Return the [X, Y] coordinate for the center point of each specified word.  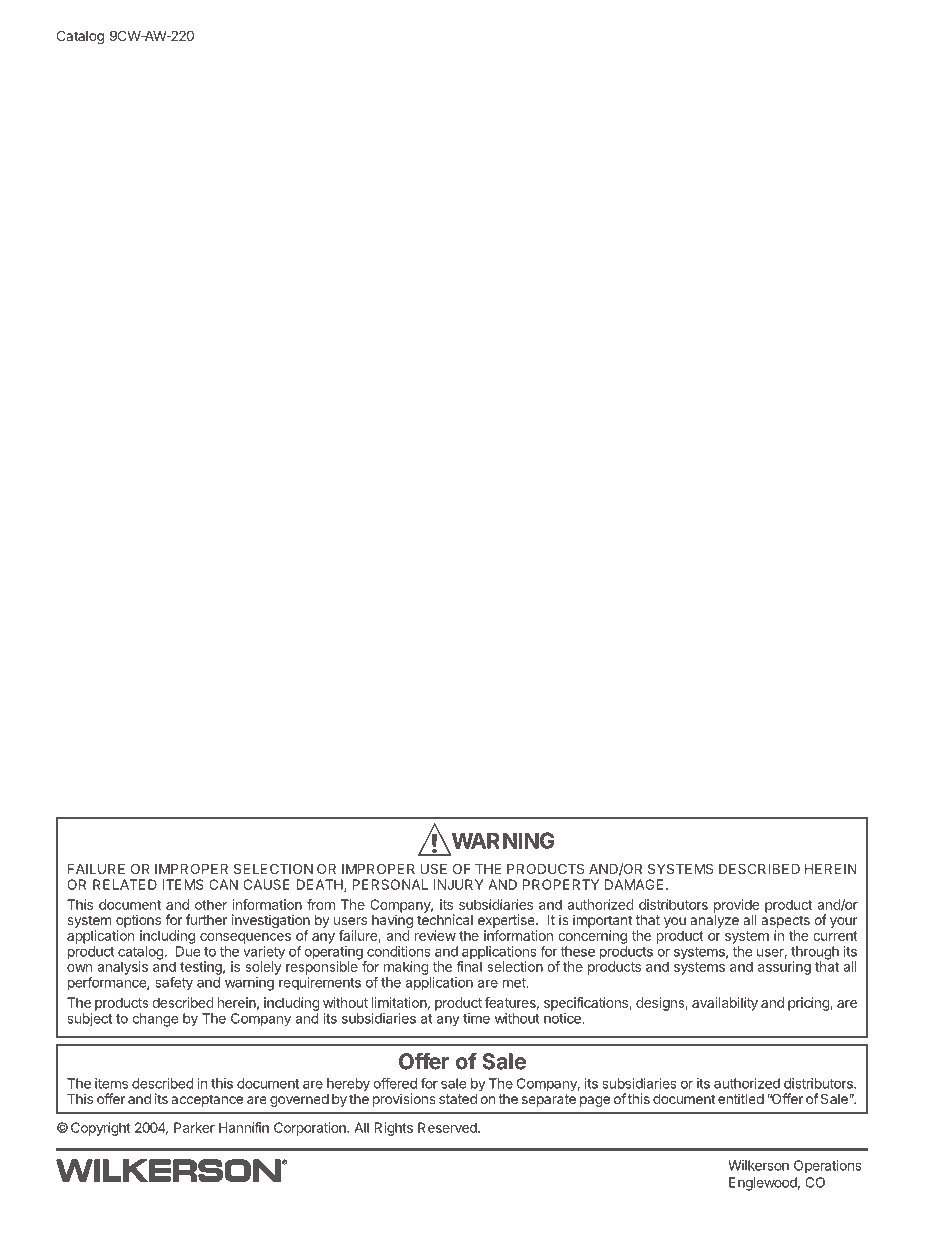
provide [736, 906]
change [155, 1020]
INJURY [459, 884]
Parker [194, 1127]
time [476, 1018]
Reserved [448, 1127]
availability [725, 1004]
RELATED [125, 884]
